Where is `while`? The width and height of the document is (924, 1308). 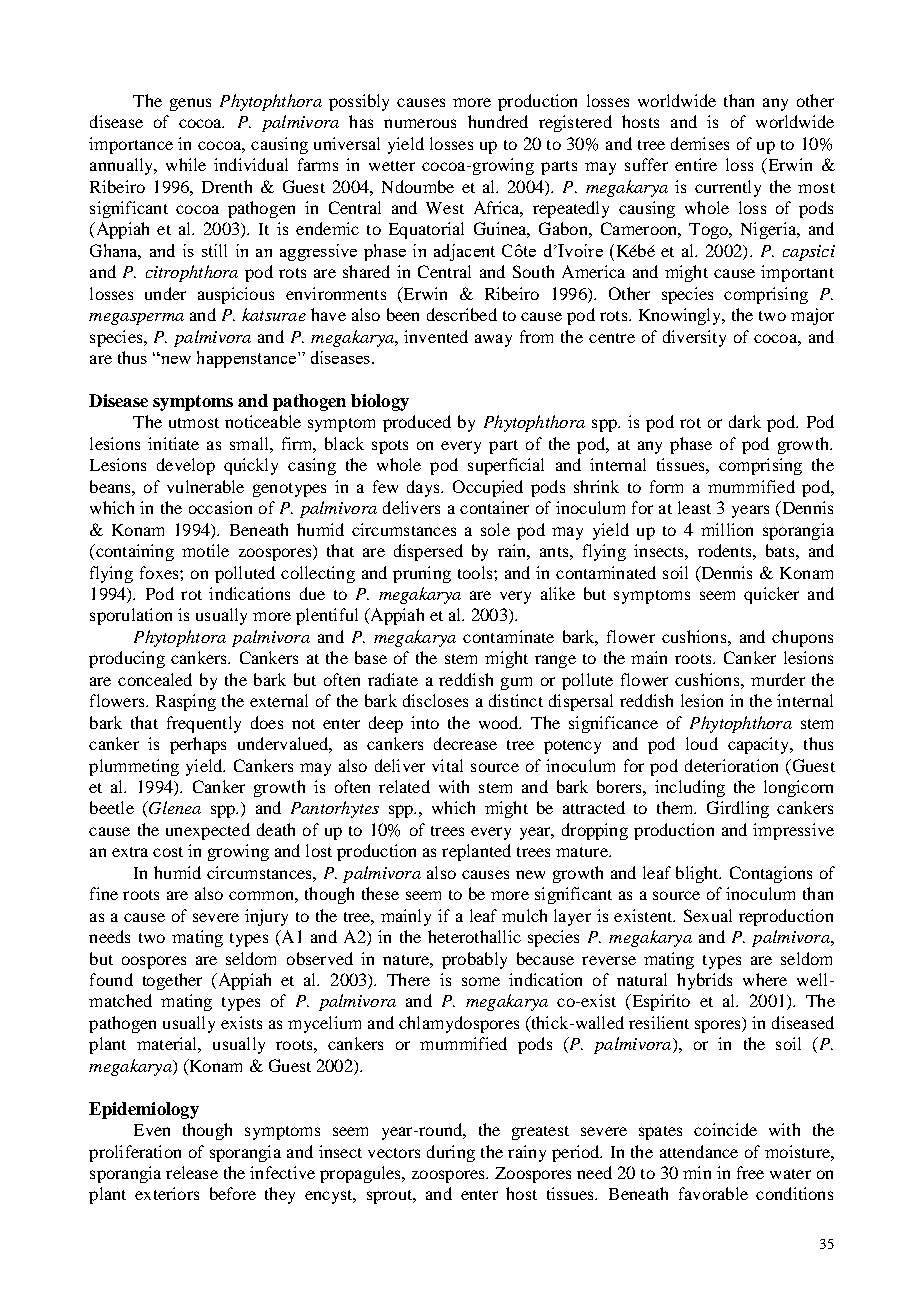 while is located at coordinates (186, 164).
